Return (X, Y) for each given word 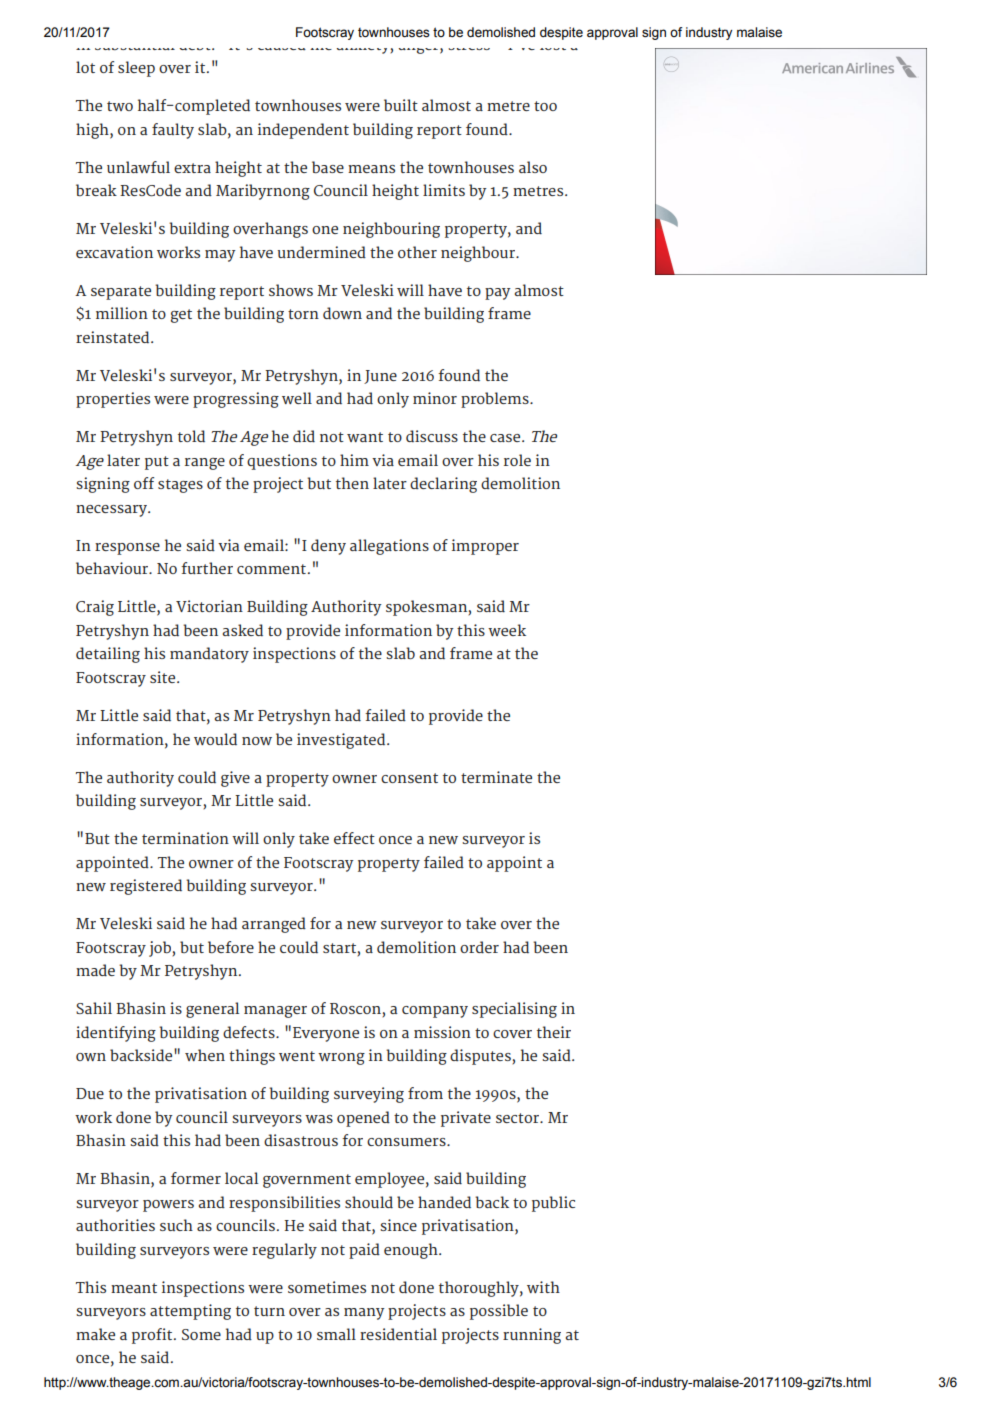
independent (303, 131)
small (336, 1334)
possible (499, 1312)
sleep (136, 69)
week (507, 630)
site (164, 677)
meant (134, 1288)
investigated (342, 741)
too (545, 106)
